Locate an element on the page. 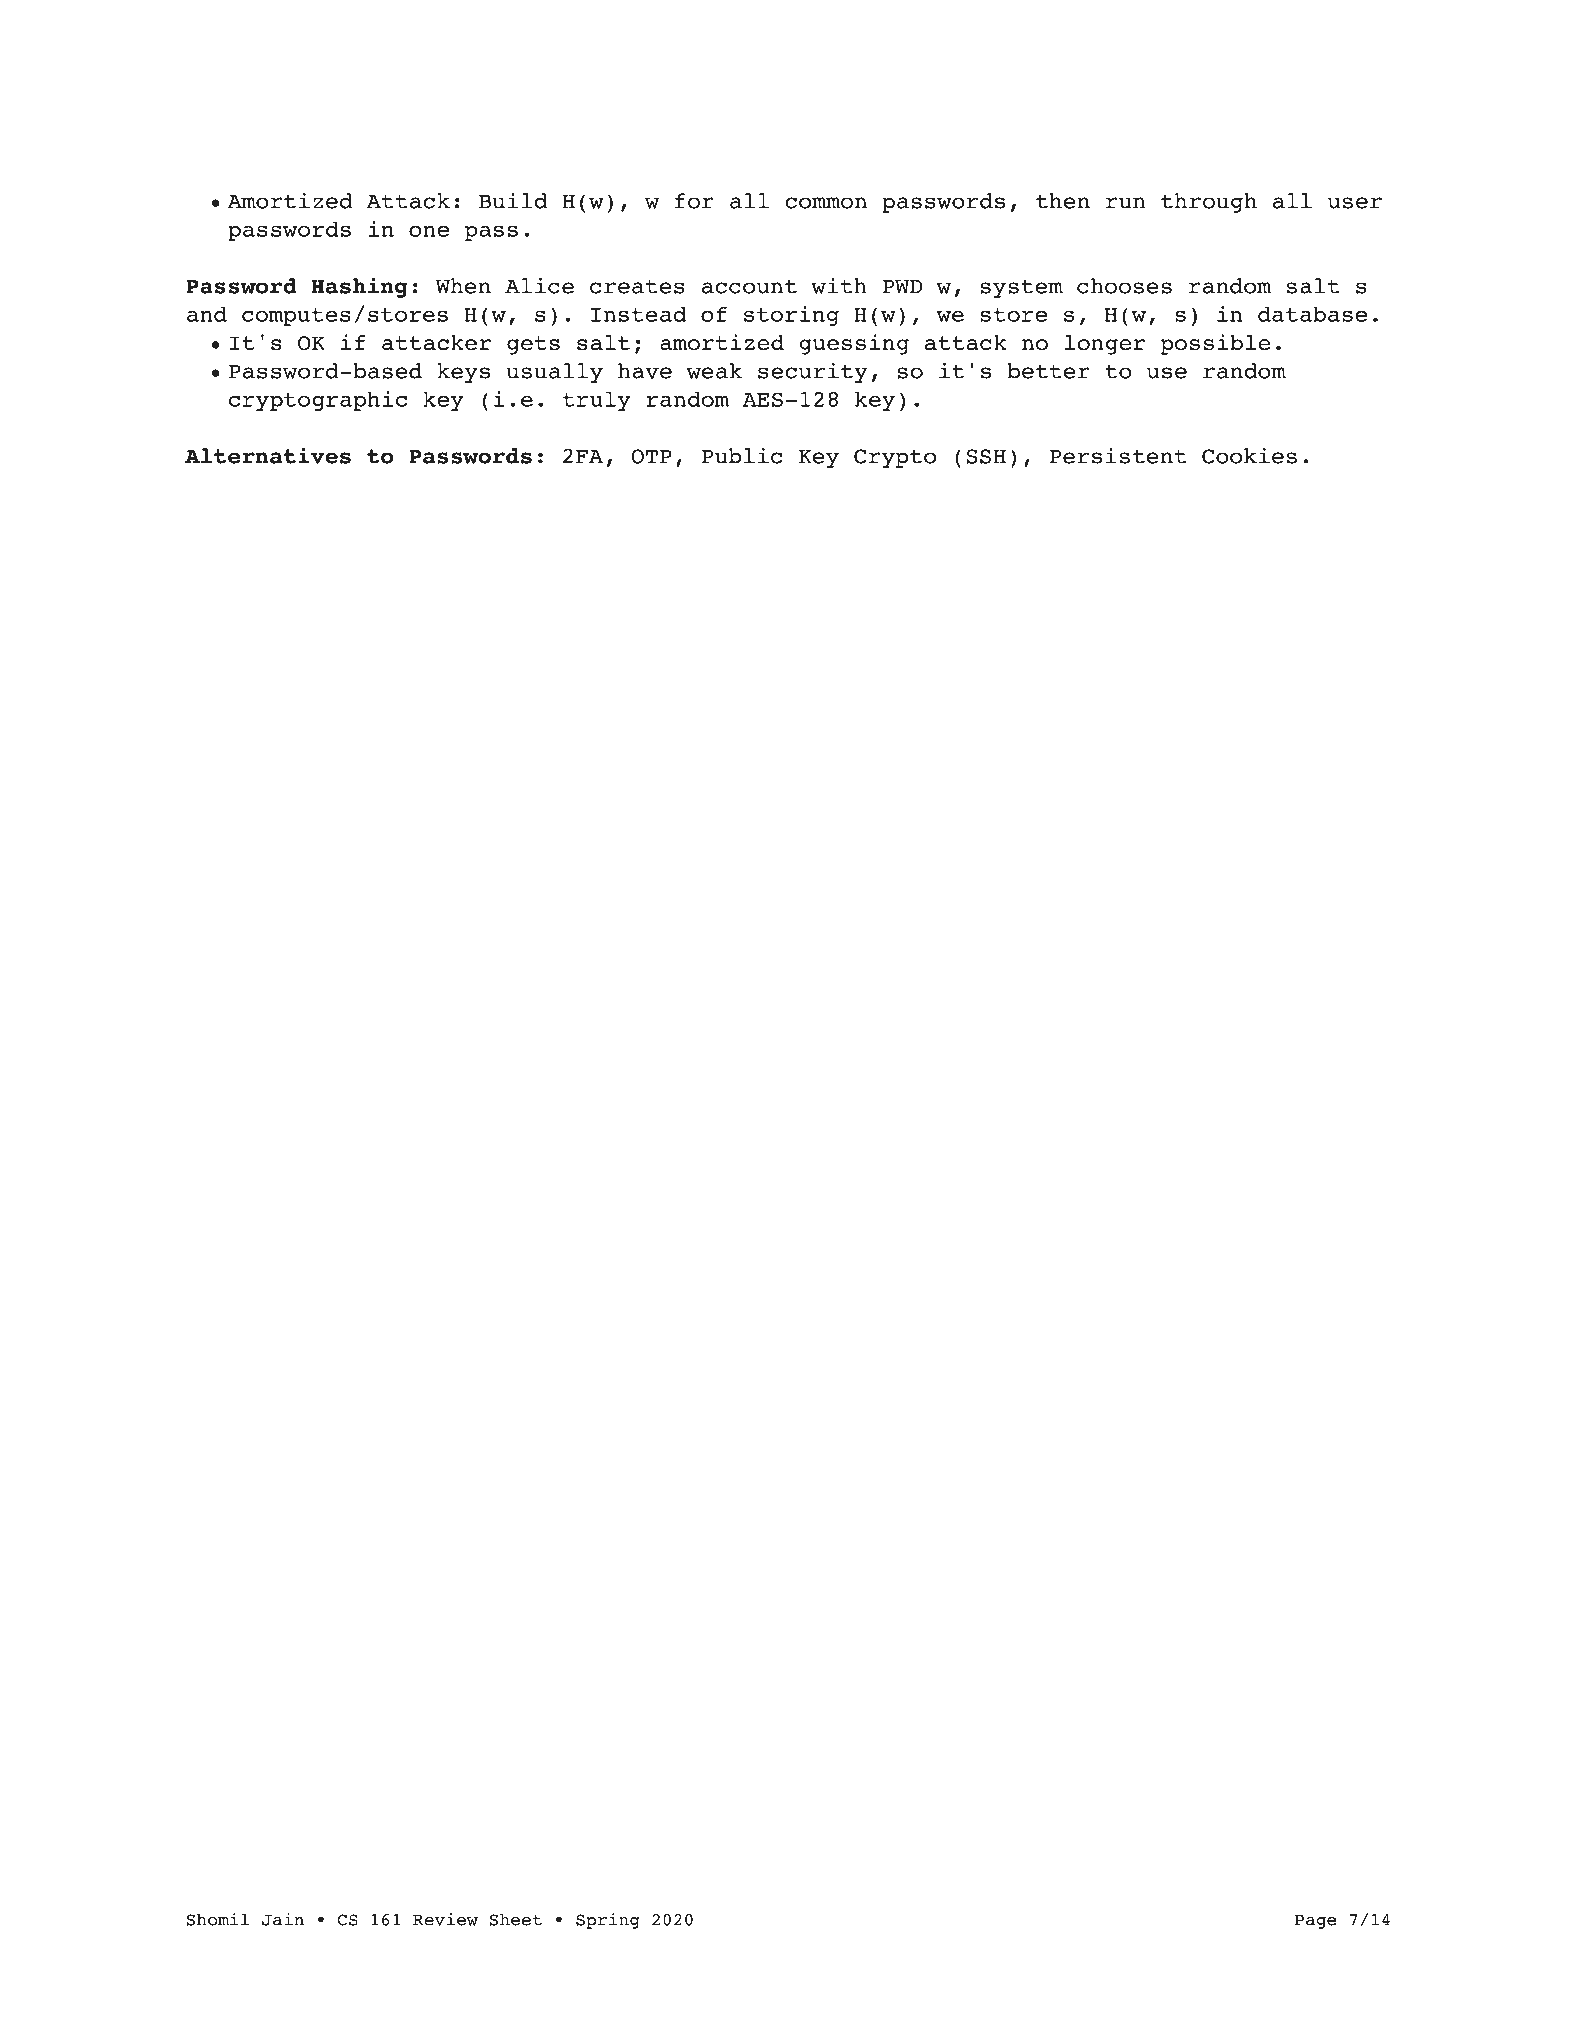 The width and height of the document is (1577, 2041). Sheet is located at coordinates (515, 1919).
